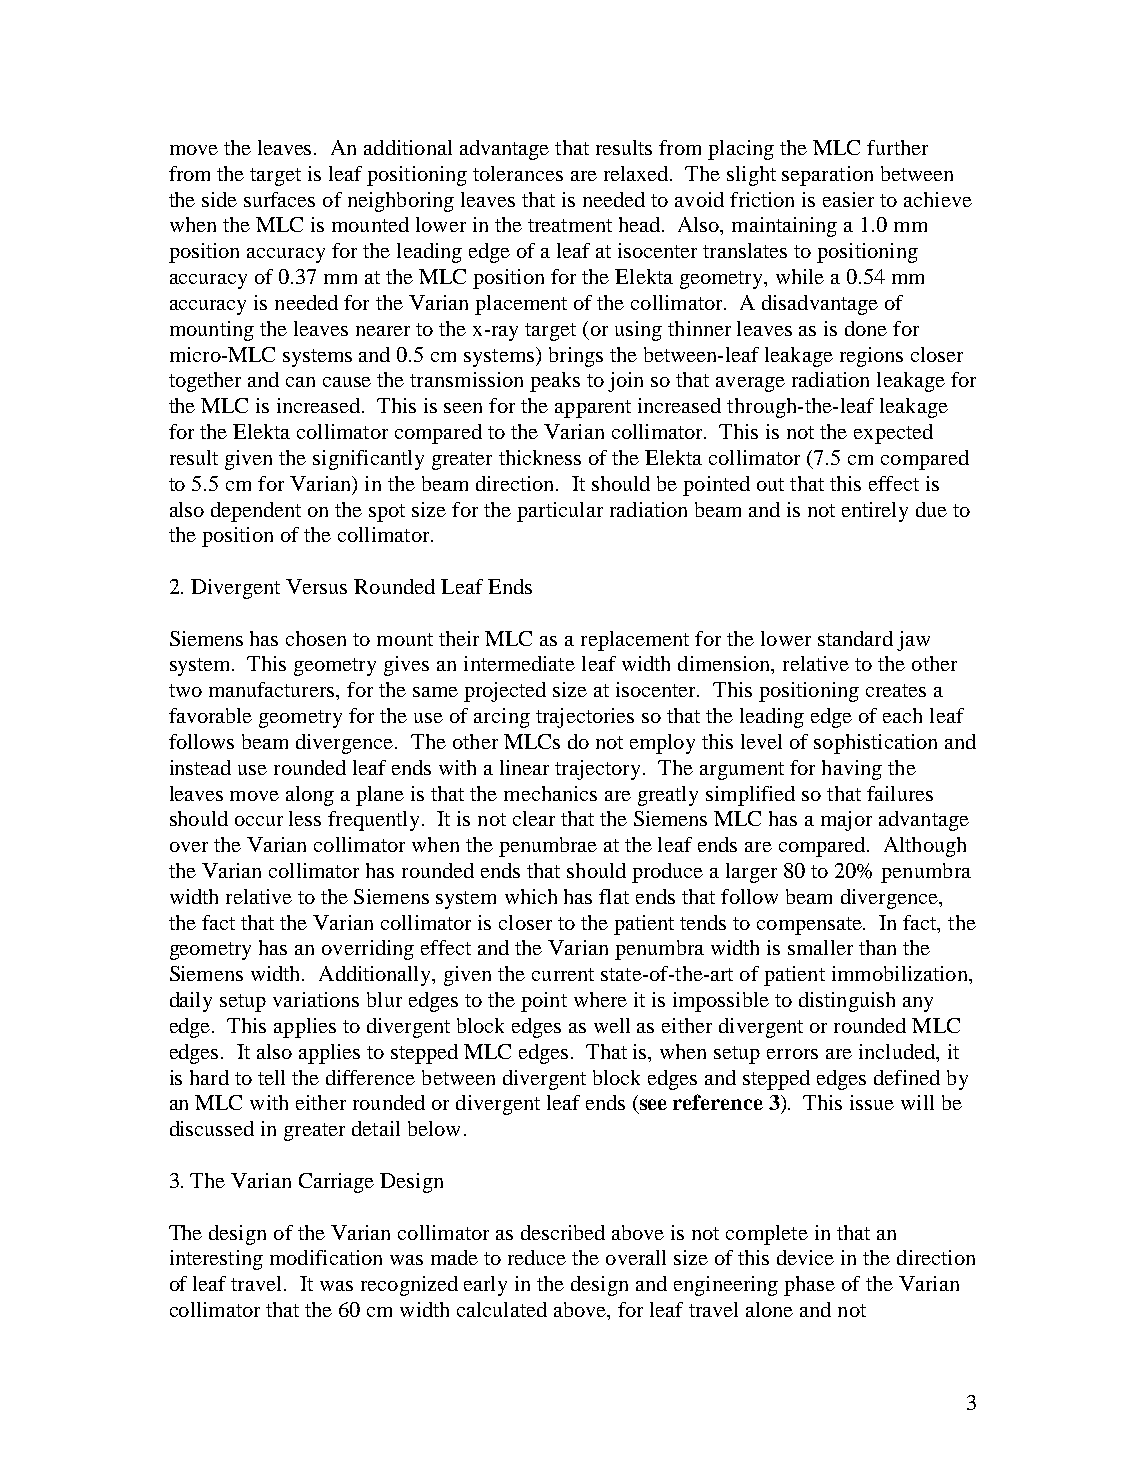 This screenshot has width=1145, height=1482. I want to click on variations, so click(316, 999).
